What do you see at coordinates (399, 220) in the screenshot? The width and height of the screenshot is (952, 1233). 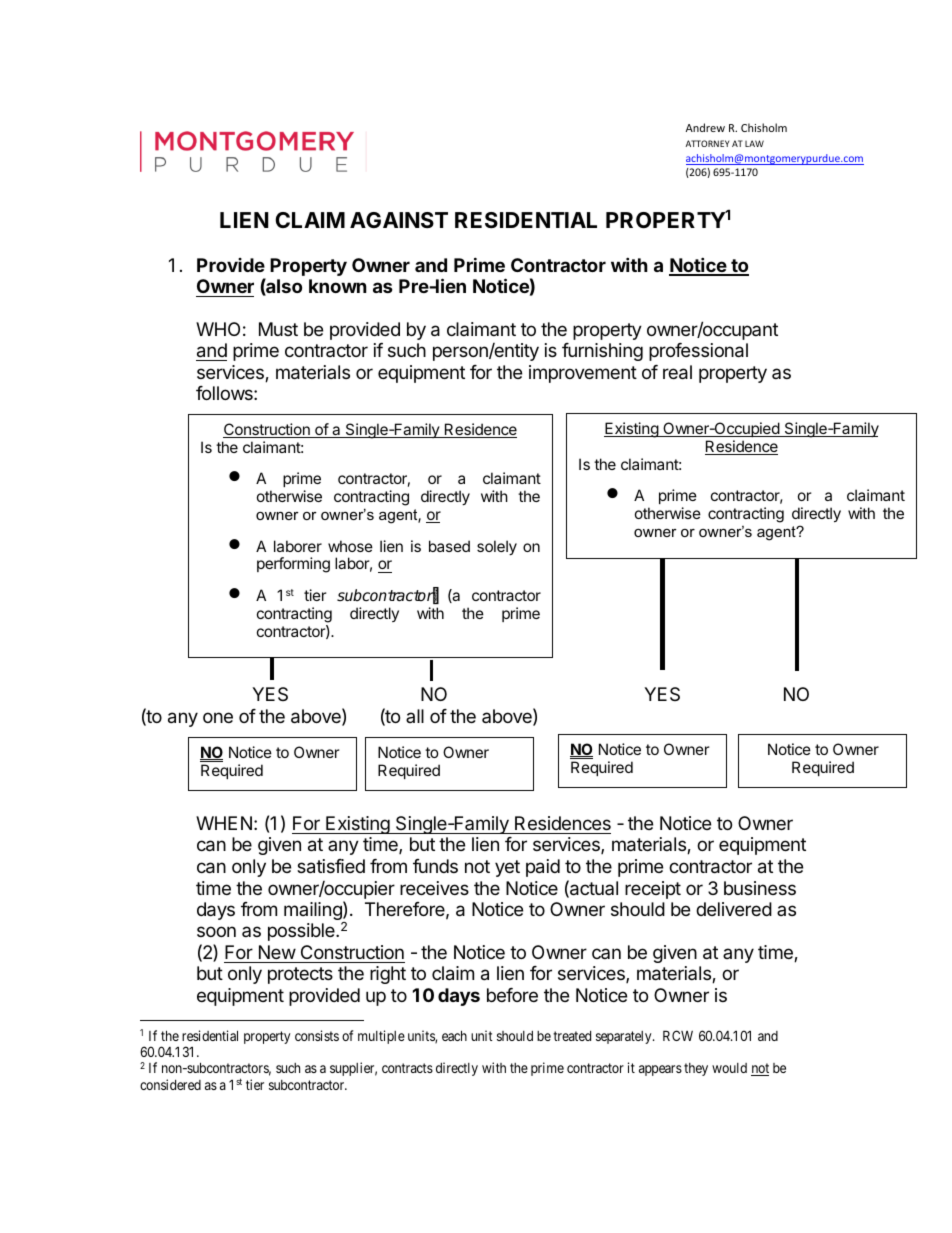 I see `AGAINST` at bounding box center [399, 220].
